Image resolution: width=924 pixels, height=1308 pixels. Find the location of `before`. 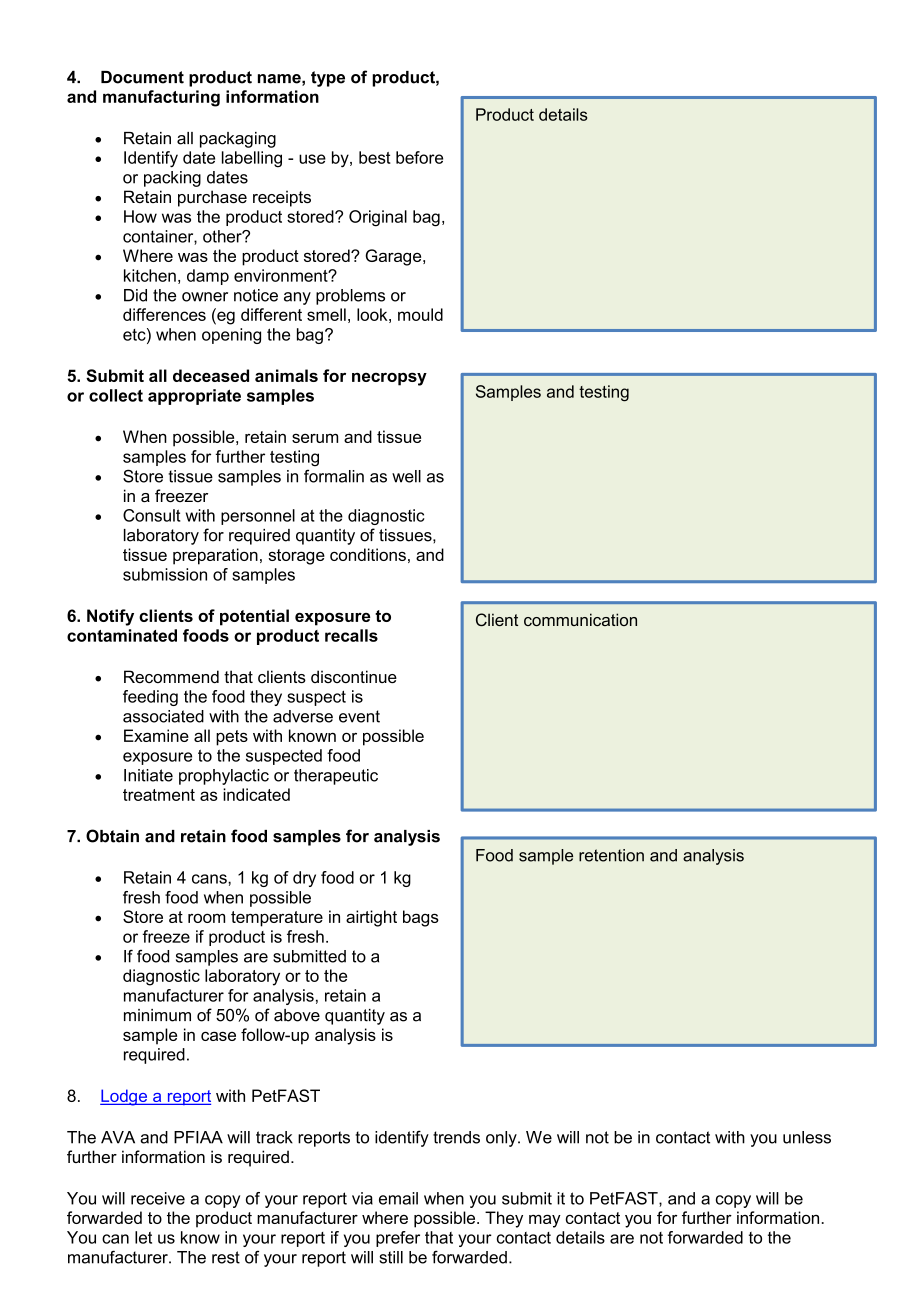

before is located at coordinates (419, 157).
